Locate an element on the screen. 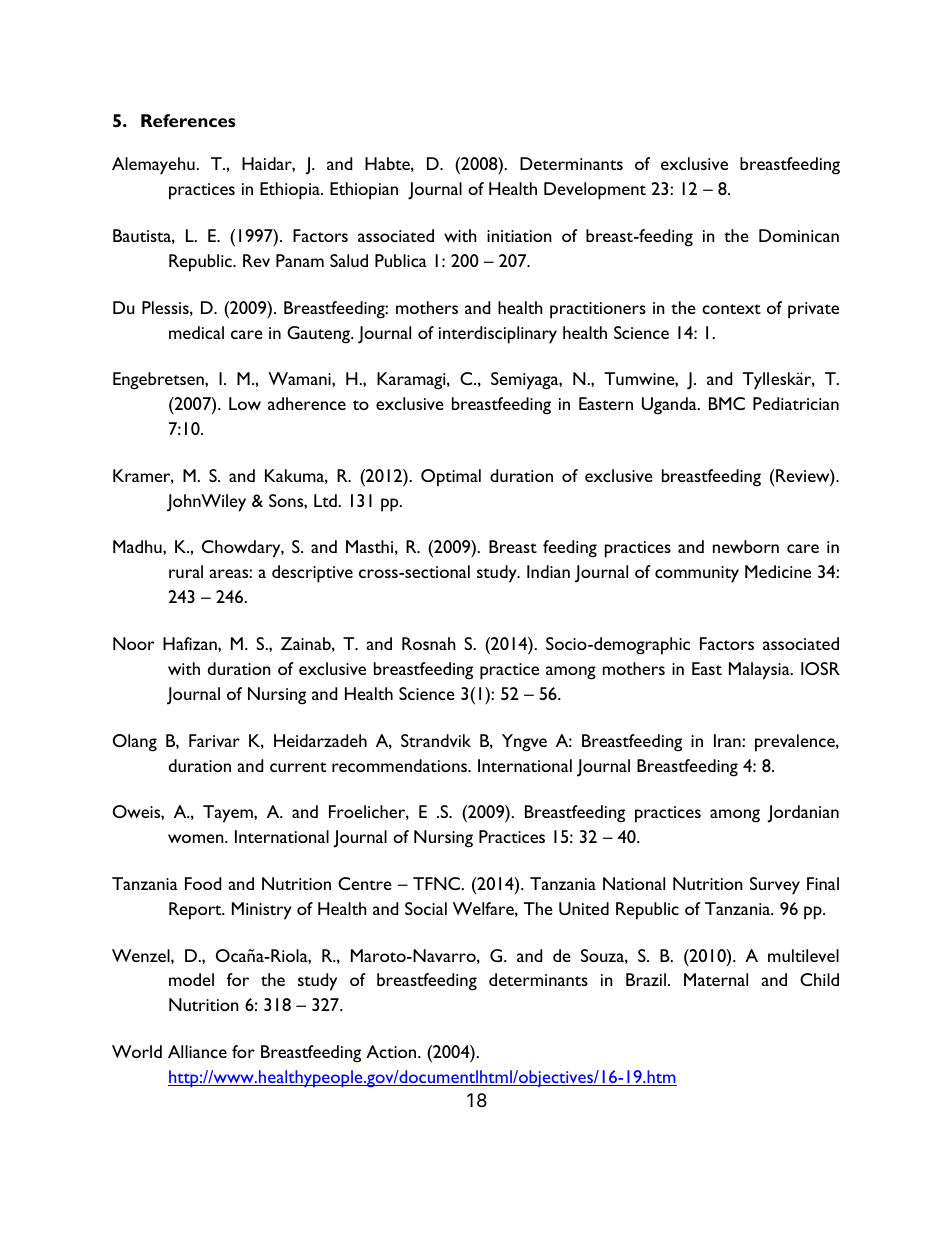  Low is located at coordinates (245, 403).
